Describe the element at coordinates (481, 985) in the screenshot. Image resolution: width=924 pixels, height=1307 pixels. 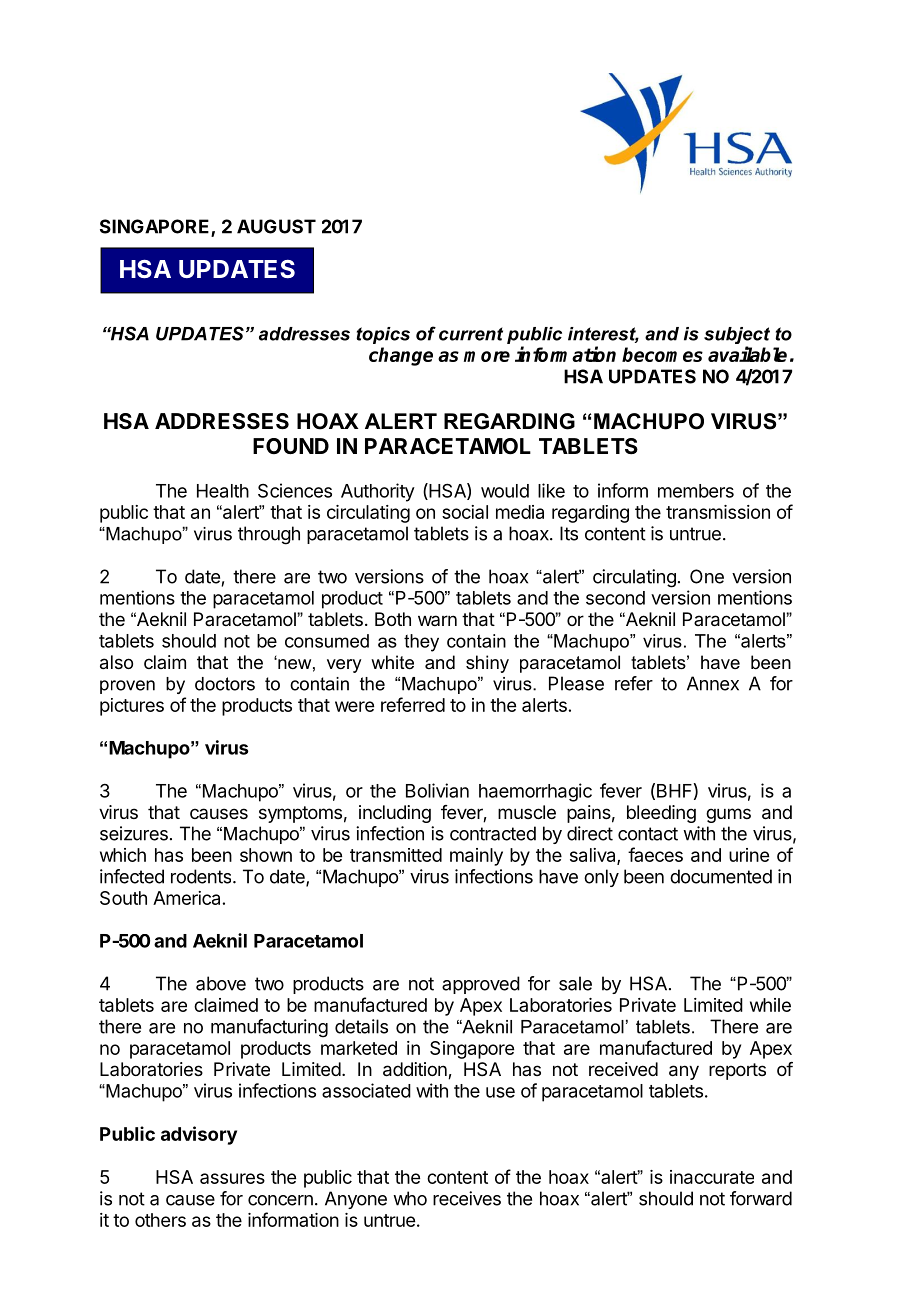
I see `approved` at that location.
